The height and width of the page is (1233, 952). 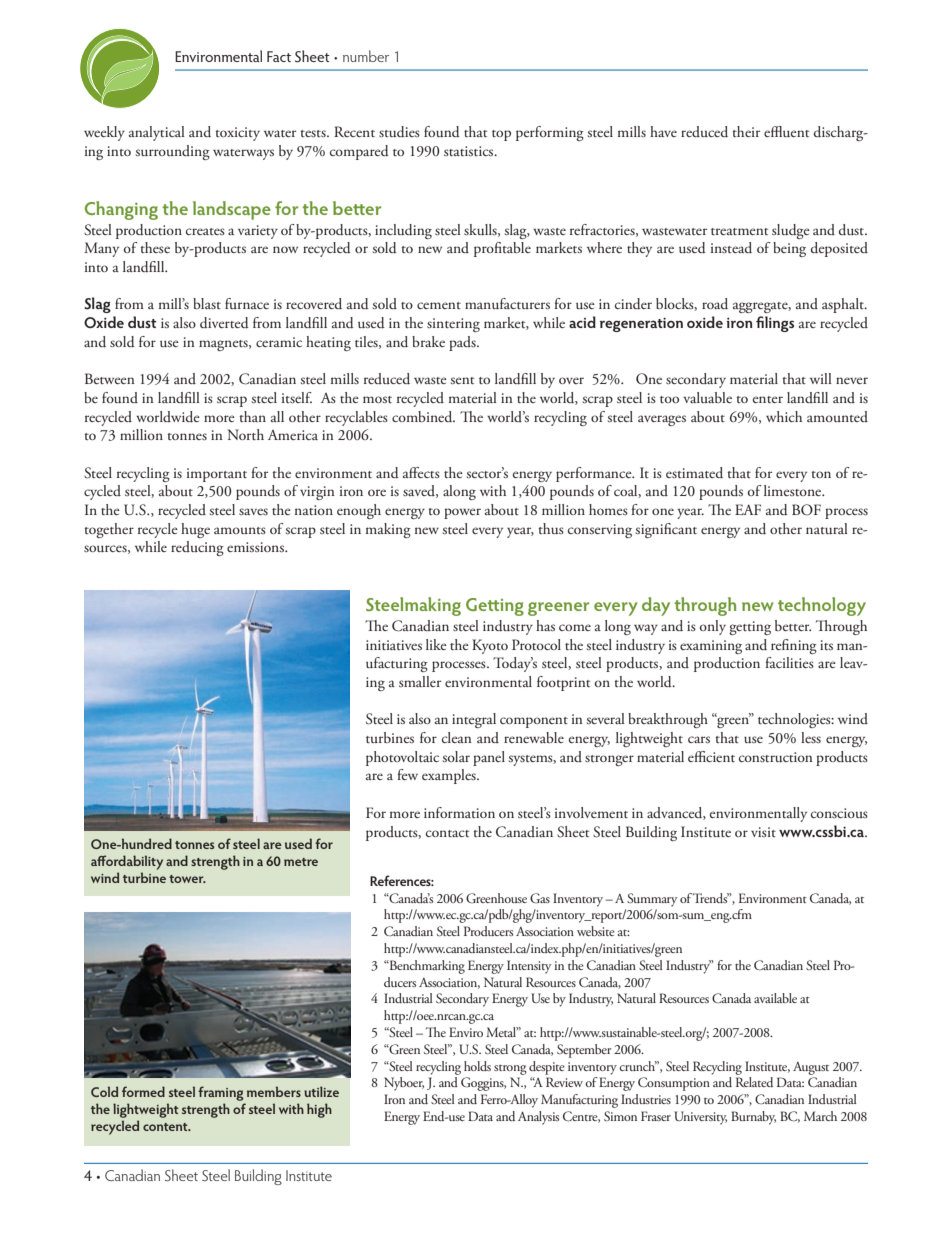 What do you see at coordinates (746, 131) in the page?
I see `their` at bounding box center [746, 131].
